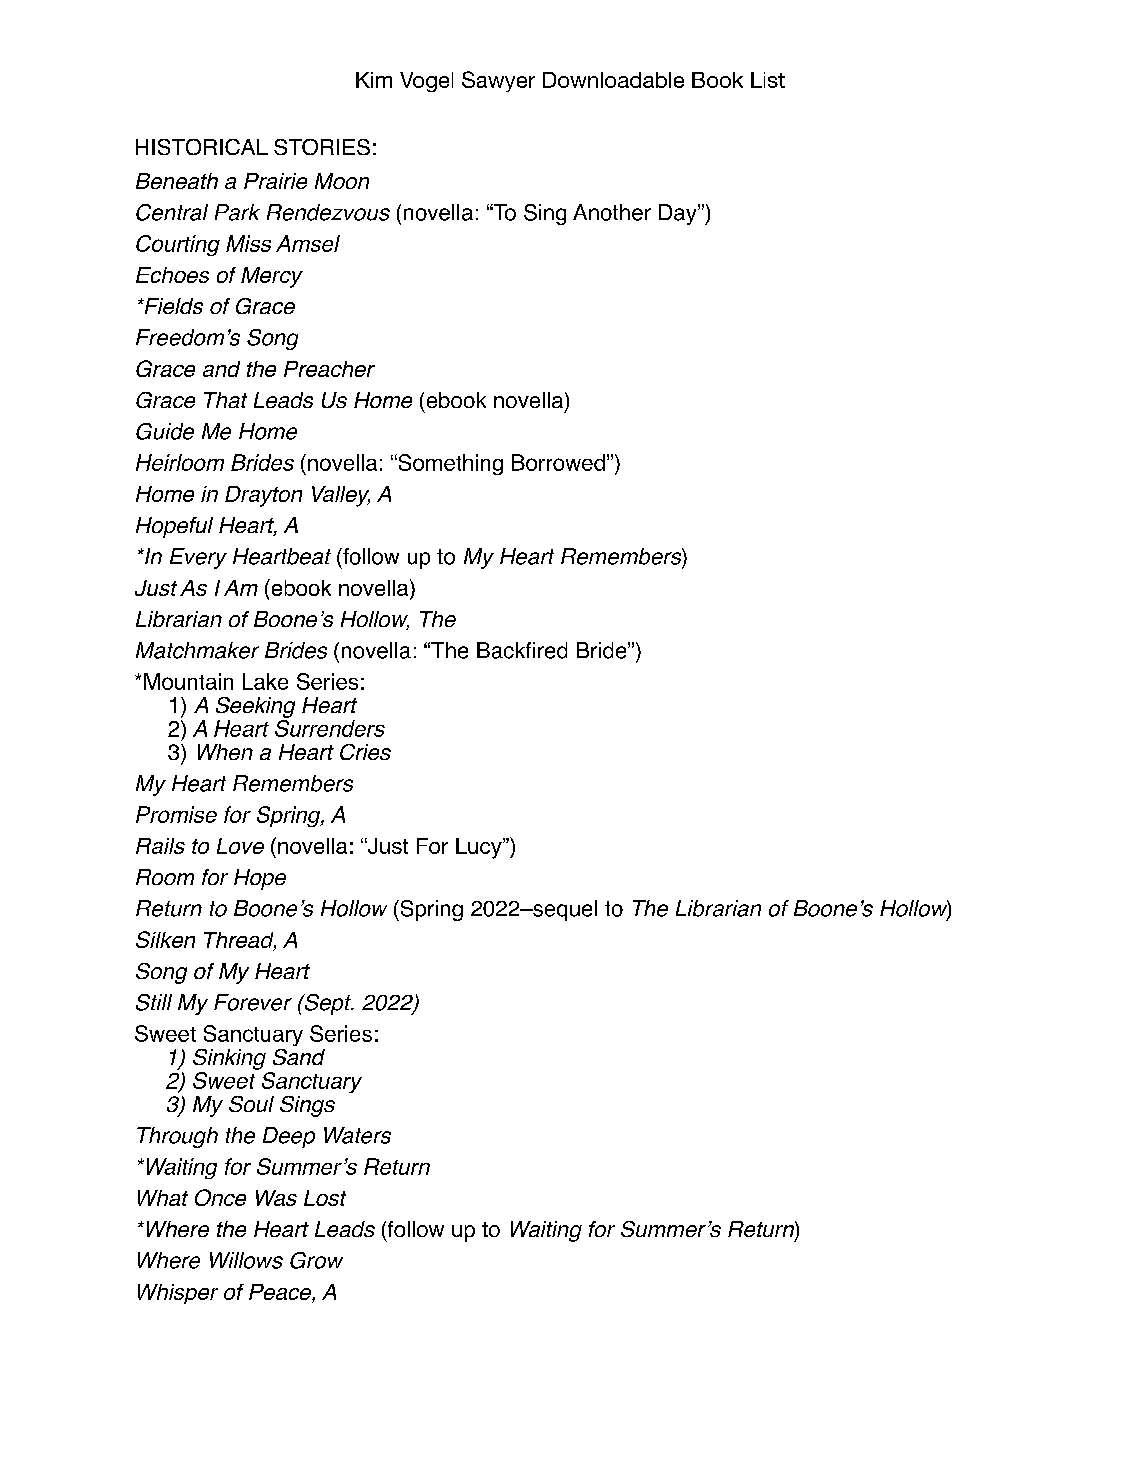  What do you see at coordinates (480, 848) in the page?
I see `Lucy` at bounding box center [480, 848].
